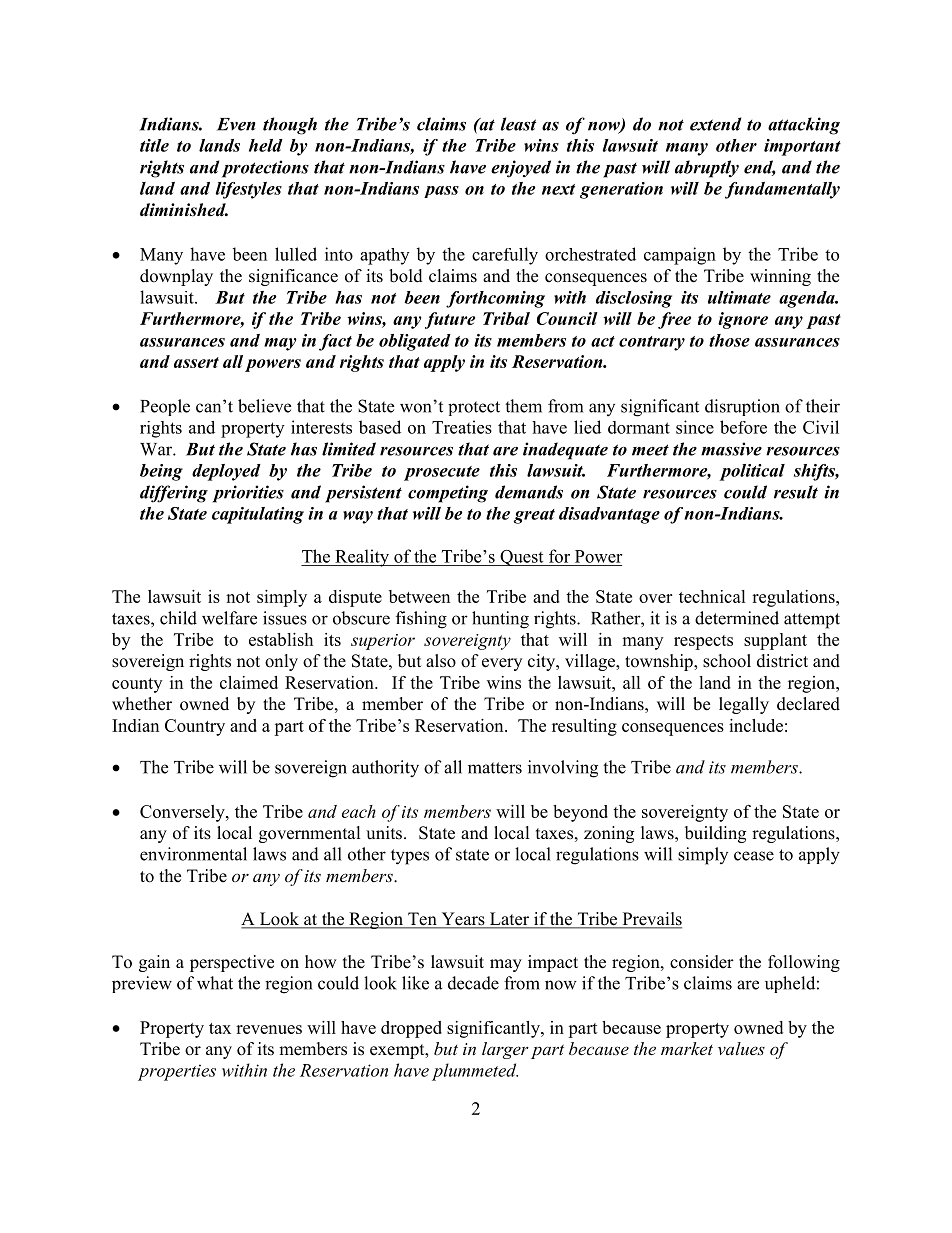 The height and width of the document is (1233, 952). What do you see at coordinates (195, 727) in the document?
I see `Country` at bounding box center [195, 727].
